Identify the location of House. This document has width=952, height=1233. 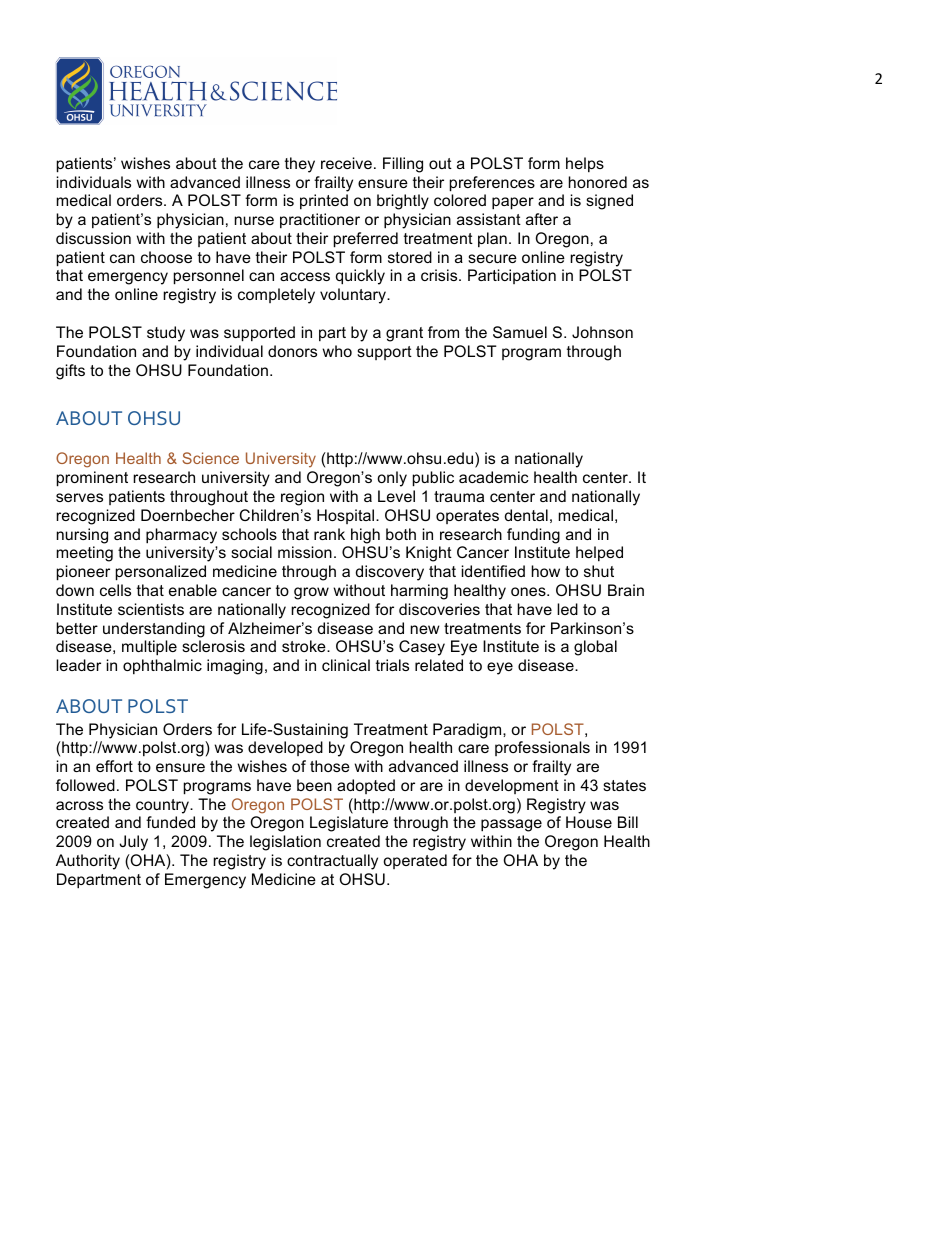
(589, 822).
